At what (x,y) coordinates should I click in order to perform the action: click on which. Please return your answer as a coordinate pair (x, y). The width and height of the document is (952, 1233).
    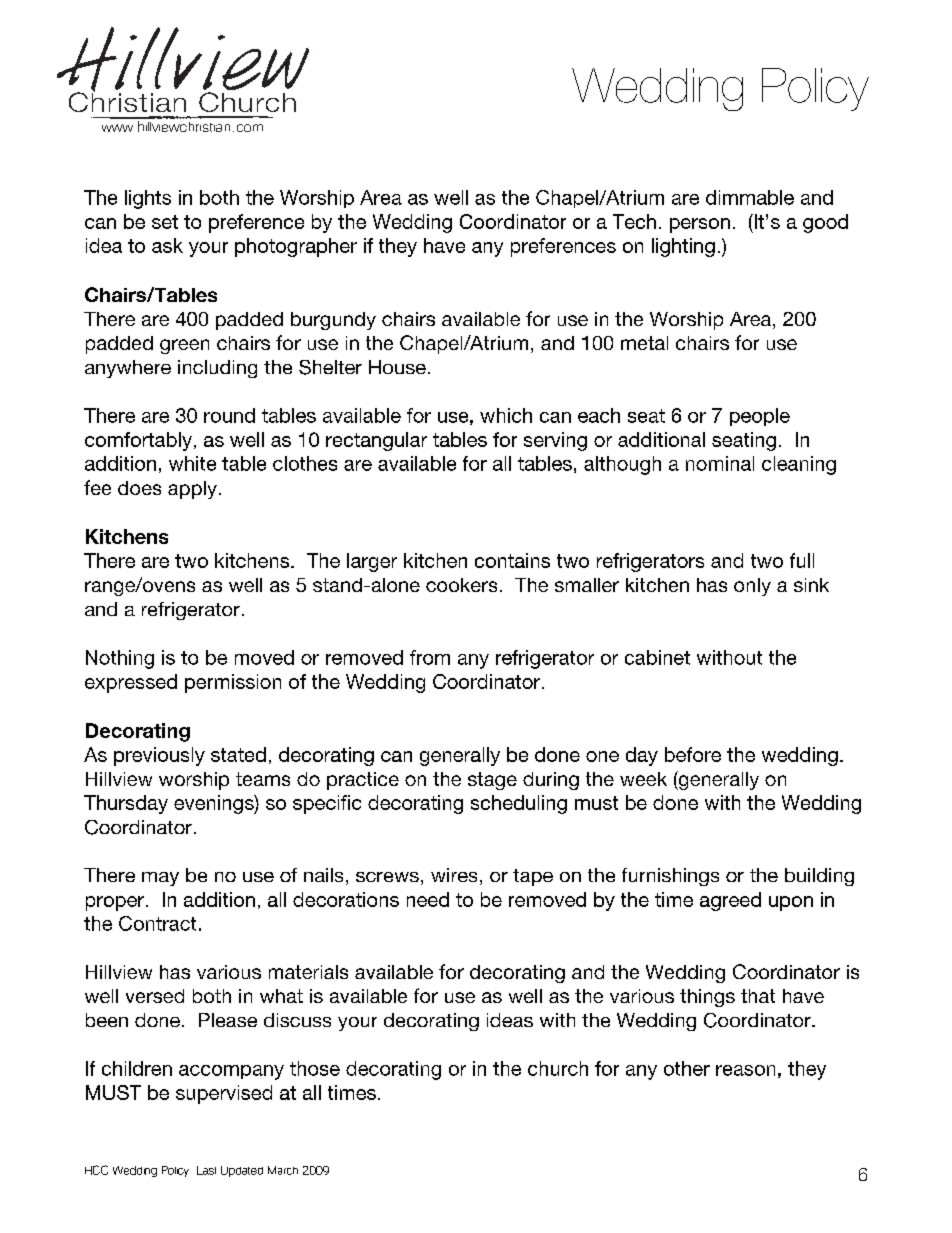
    Looking at the image, I should click on (506, 415).
